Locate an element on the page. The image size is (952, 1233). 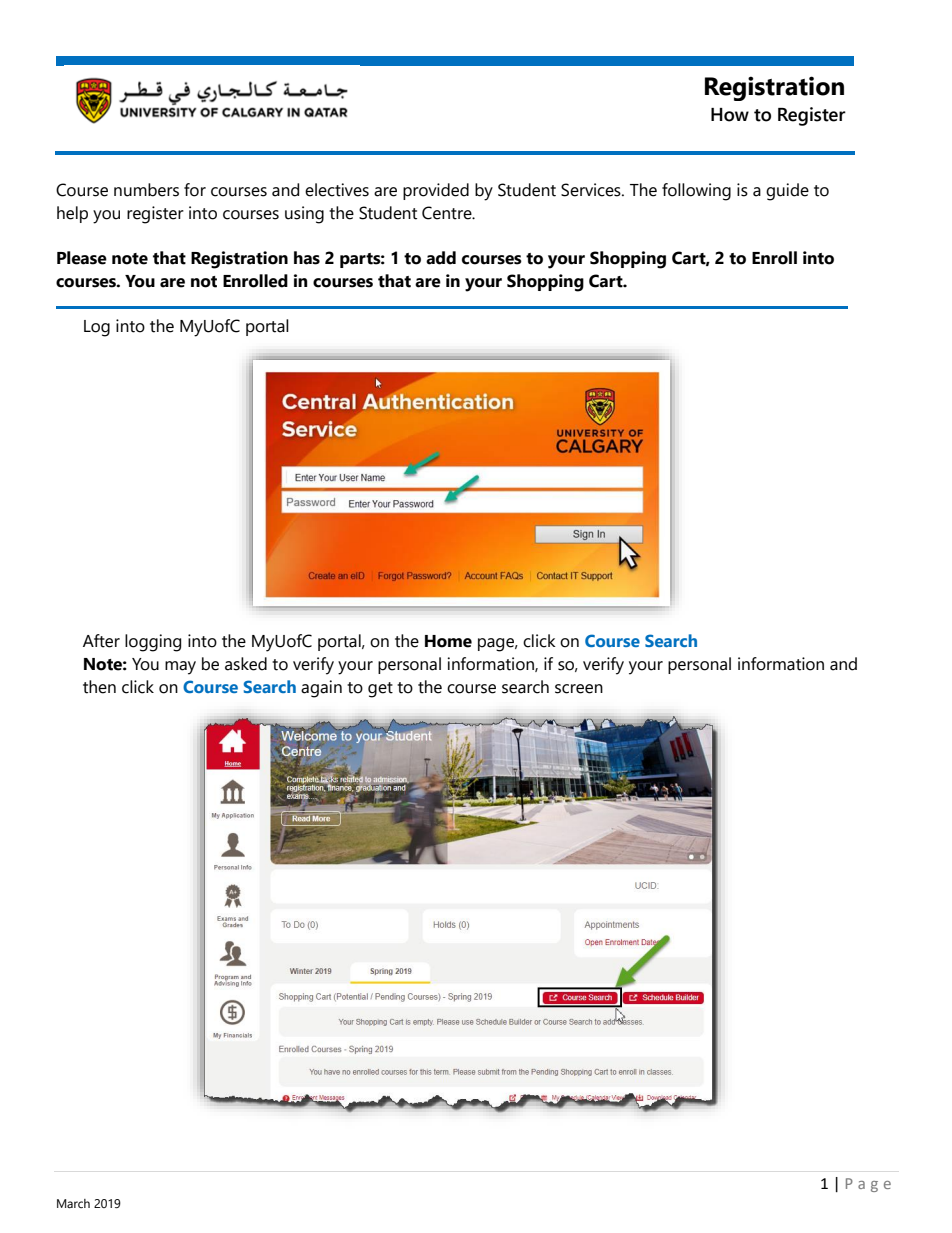
How is located at coordinates (730, 115).
